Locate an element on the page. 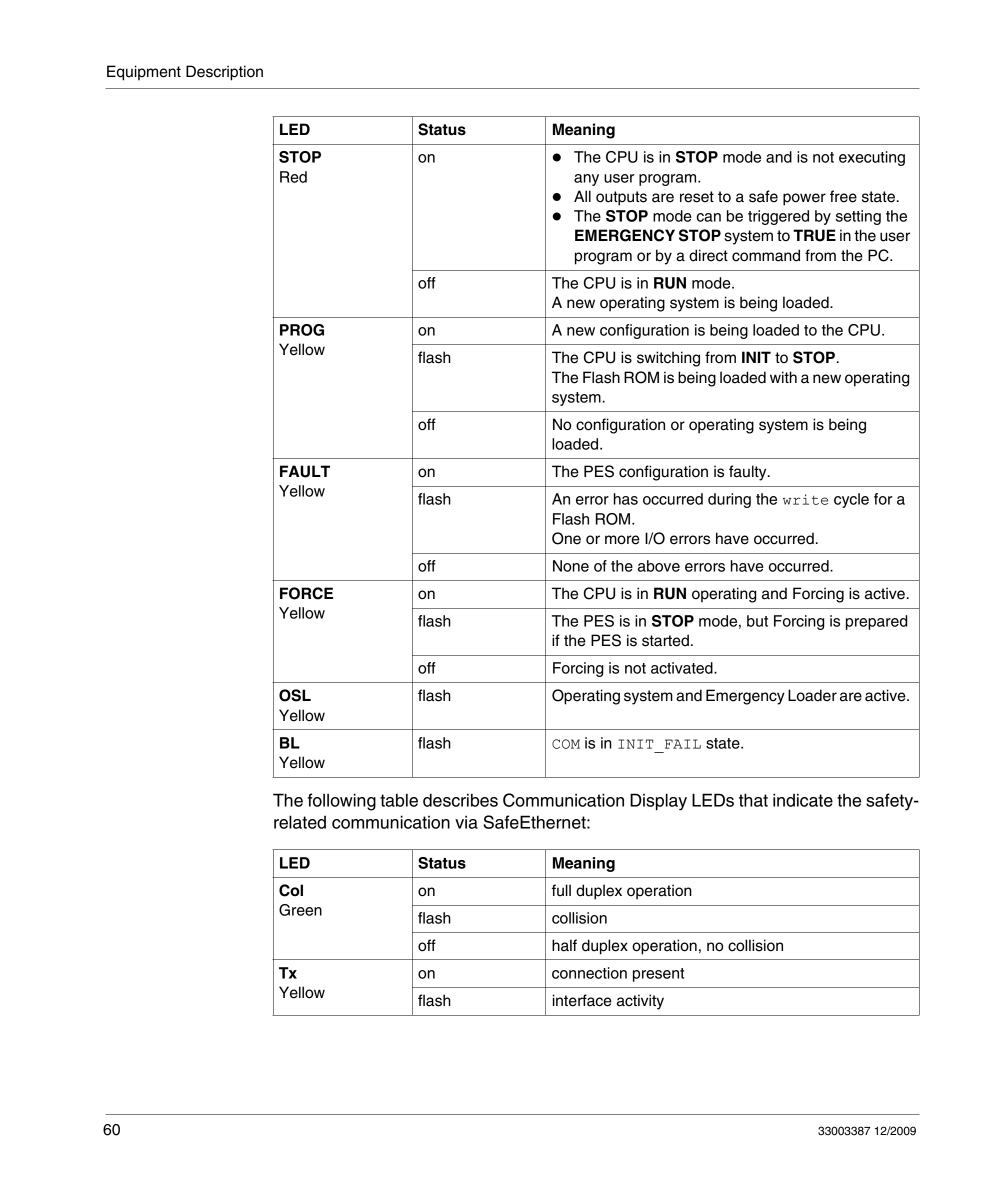 This image has height=1203, width=1008. started is located at coordinates (665, 640).
